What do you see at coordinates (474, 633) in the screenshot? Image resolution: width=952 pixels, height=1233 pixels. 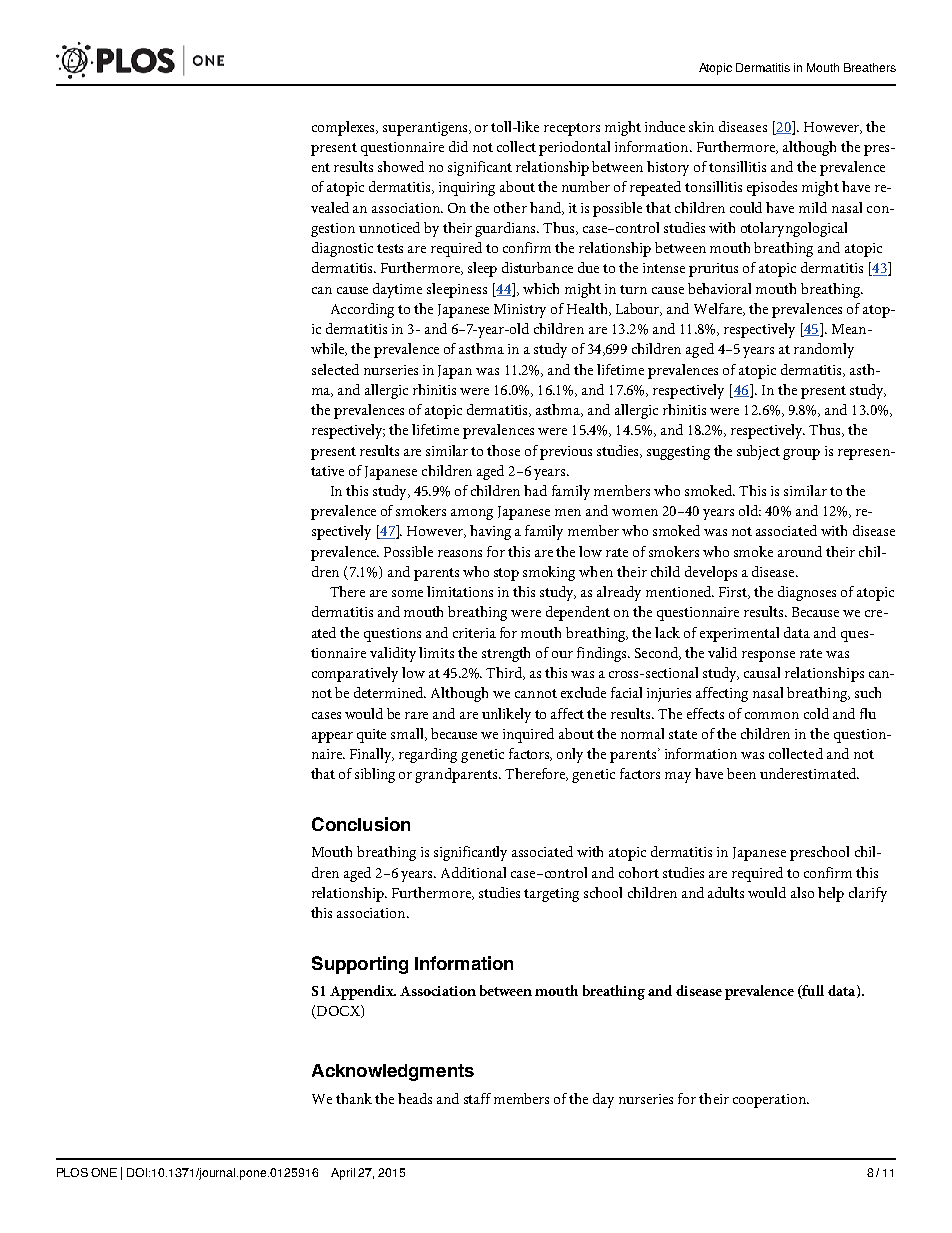 I see `criteria` at bounding box center [474, 633].
